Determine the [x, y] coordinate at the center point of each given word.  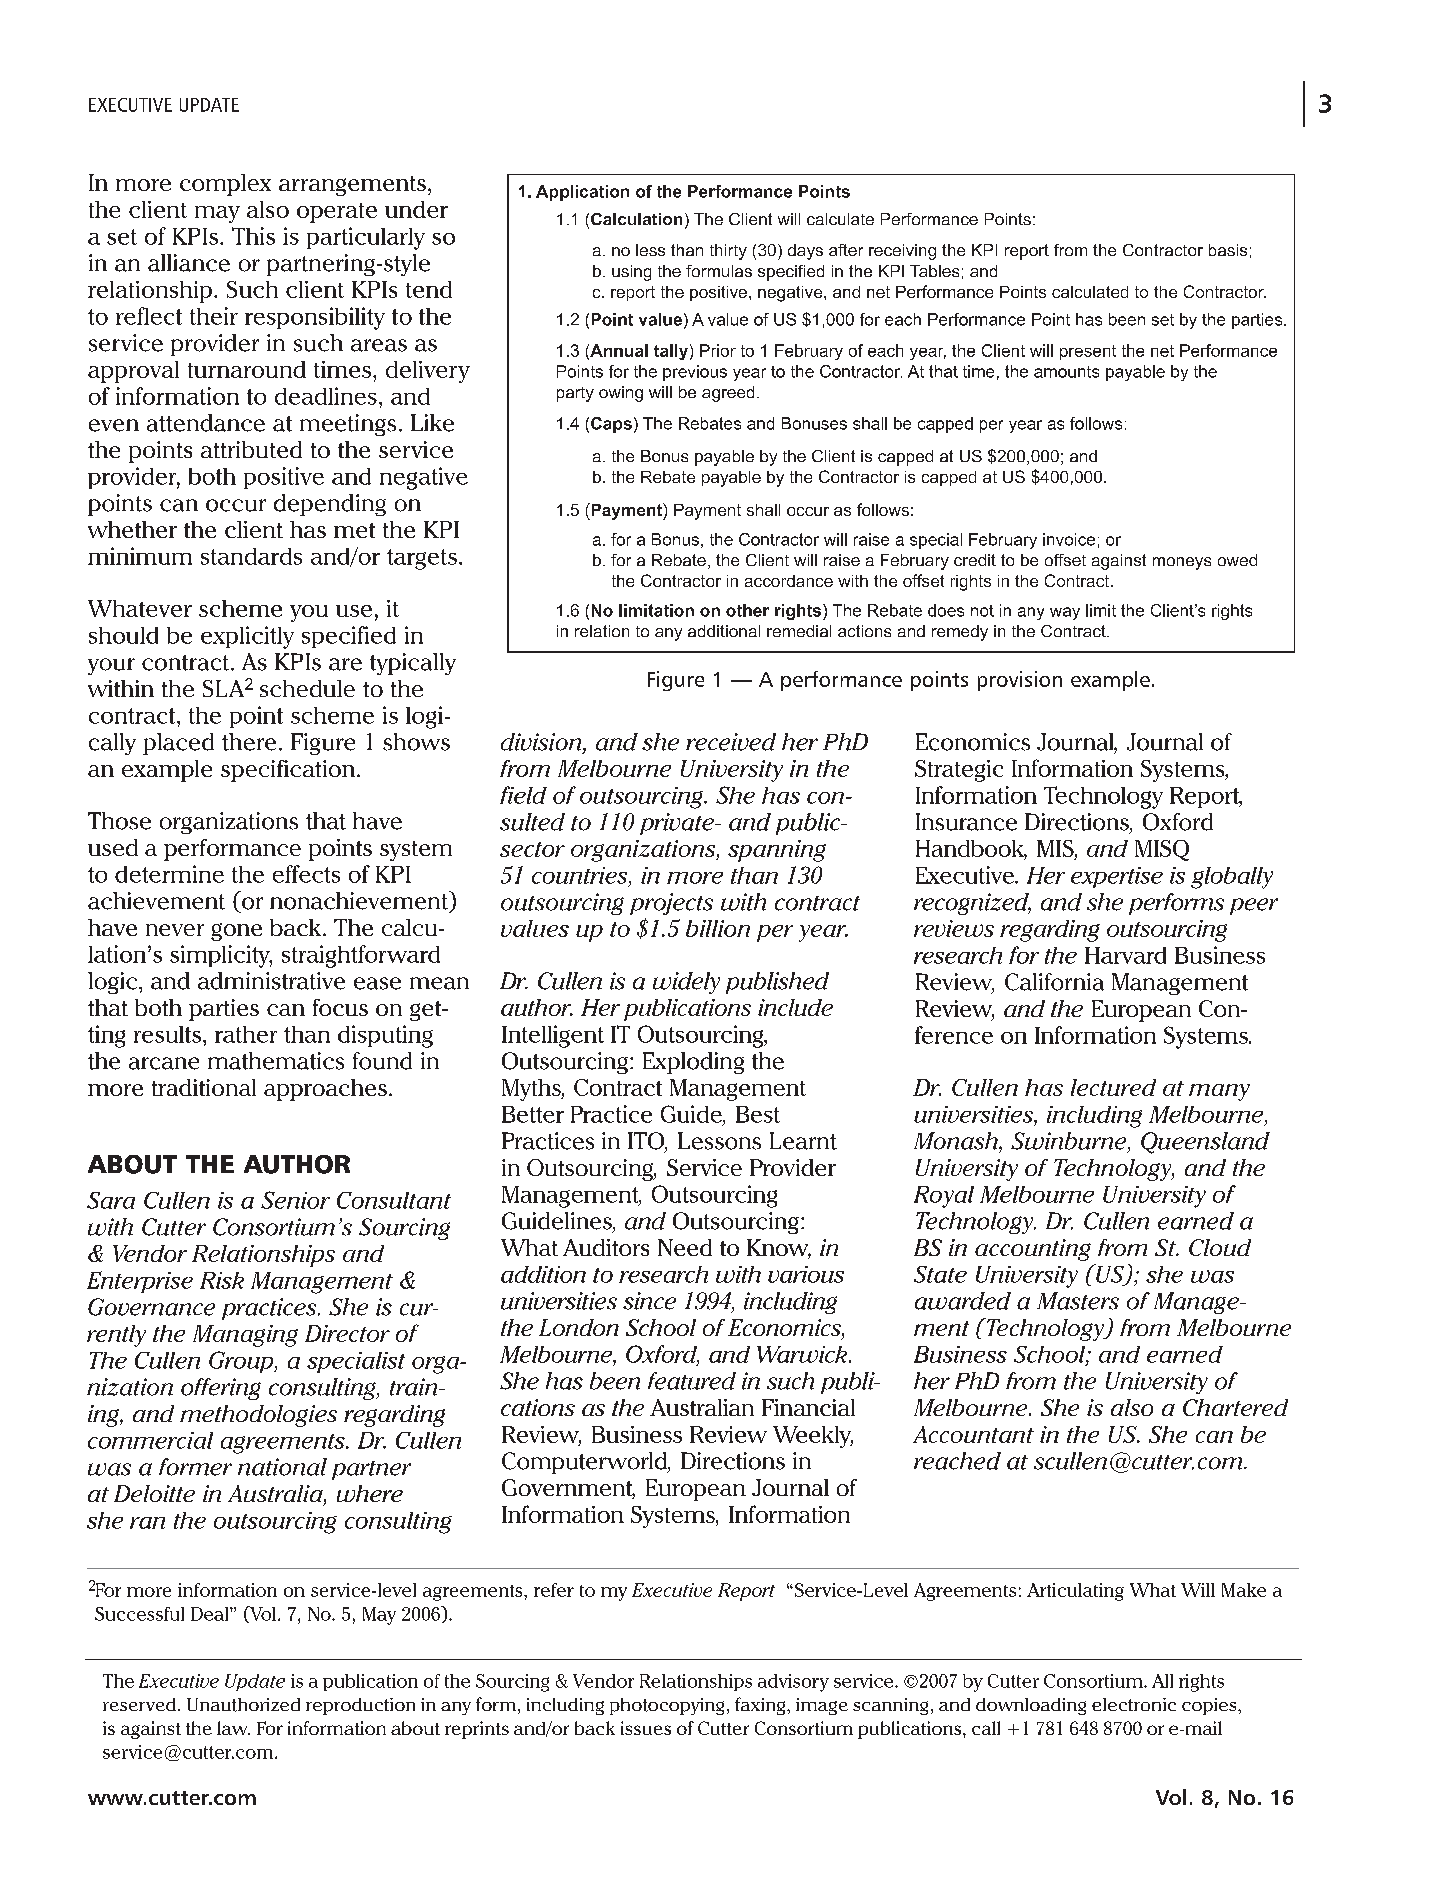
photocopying [667, 1706]
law [233, 1728]
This [253, 236]
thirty [728, 252]
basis [1228, 250]
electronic [1134, 1704]
